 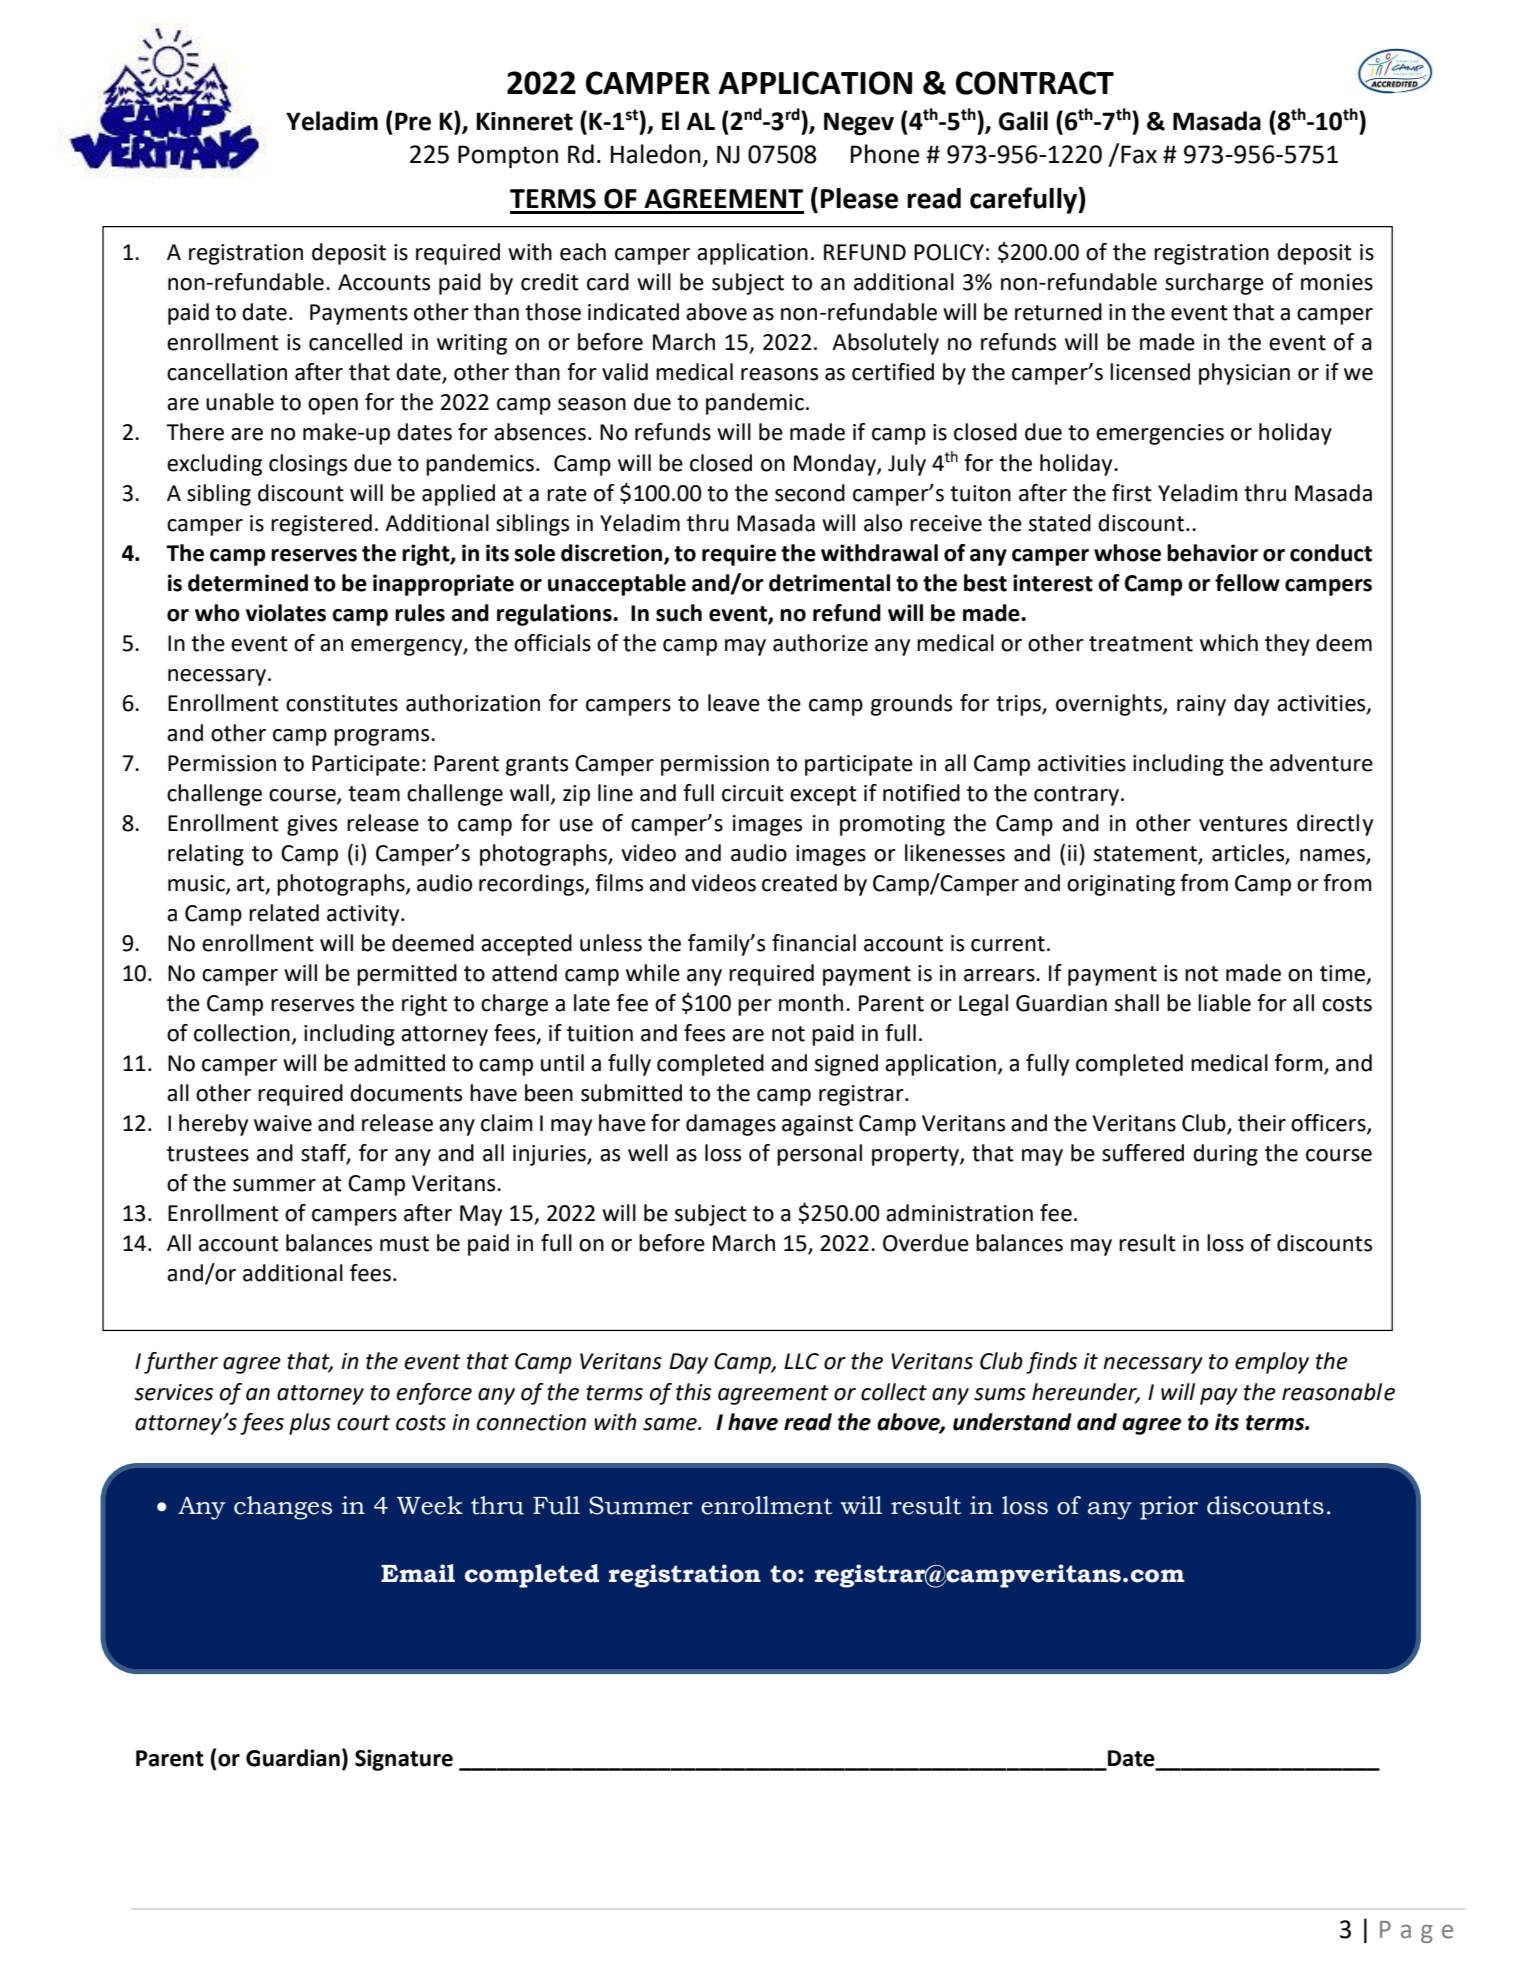 What do you see at coordinates (1139, 154) in the screenshot?
I see `Fax` at bounding box center [1139, 154].
